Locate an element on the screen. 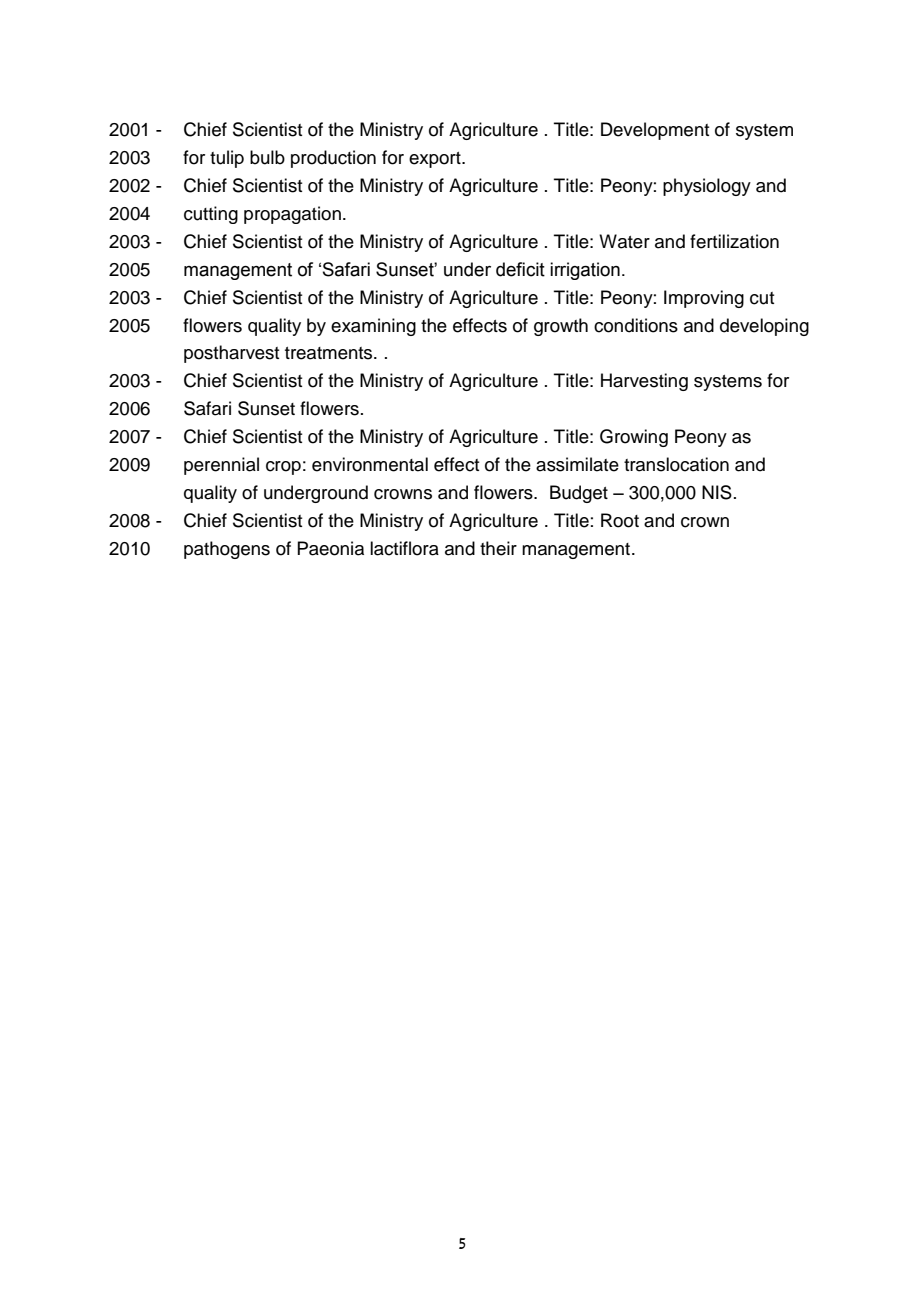  export is located at coordinates (436, 160).
